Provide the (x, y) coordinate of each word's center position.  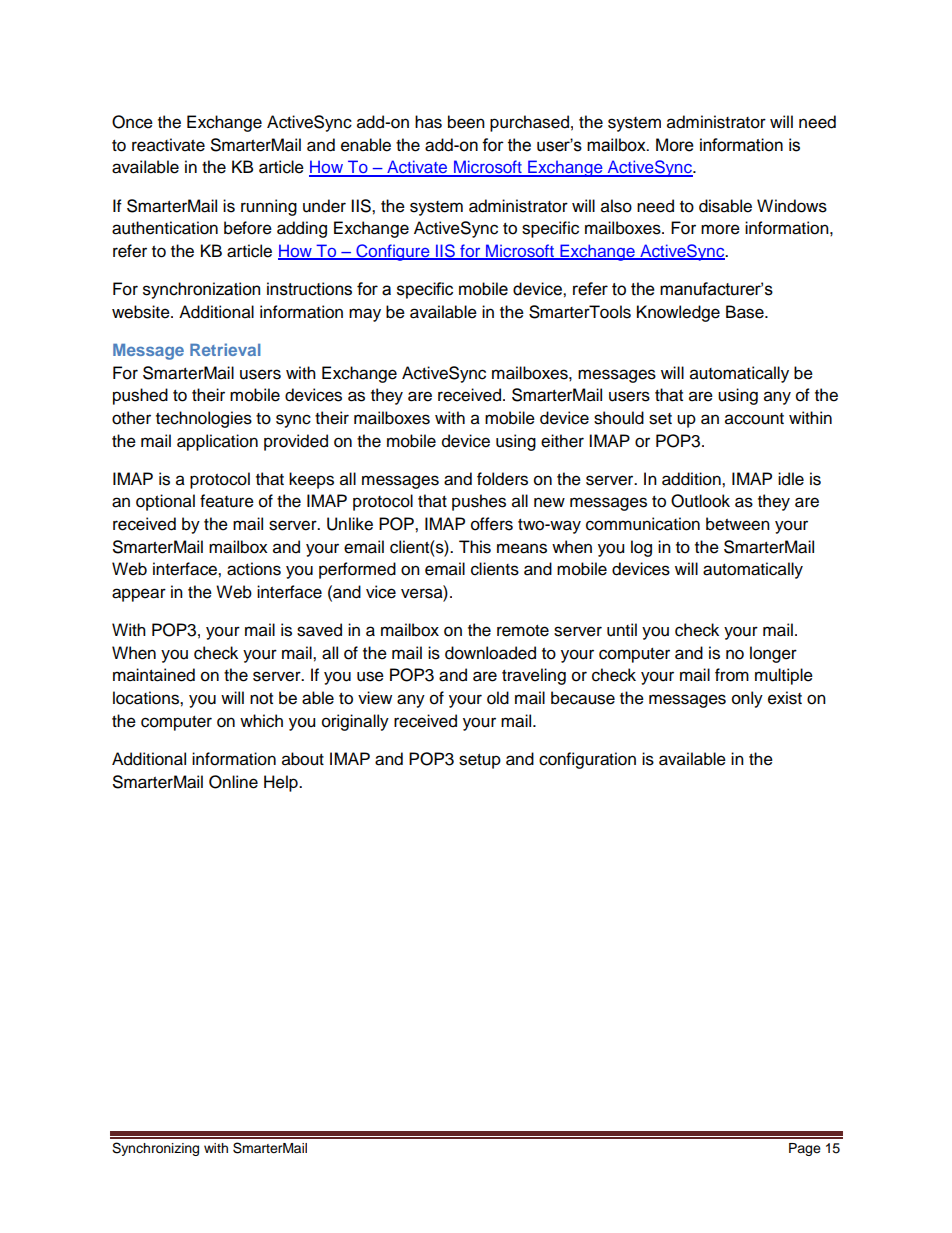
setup (480, 761)
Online (233, 782)
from (732, 675)
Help (282, 783)
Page (805, 1149)
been (466, 122)
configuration (587, 760)
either (562, 441)
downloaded (490, 653)
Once (132, 122)
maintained (154, 675)
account (754, 419)
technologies (204, 419)
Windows (792, 206)
